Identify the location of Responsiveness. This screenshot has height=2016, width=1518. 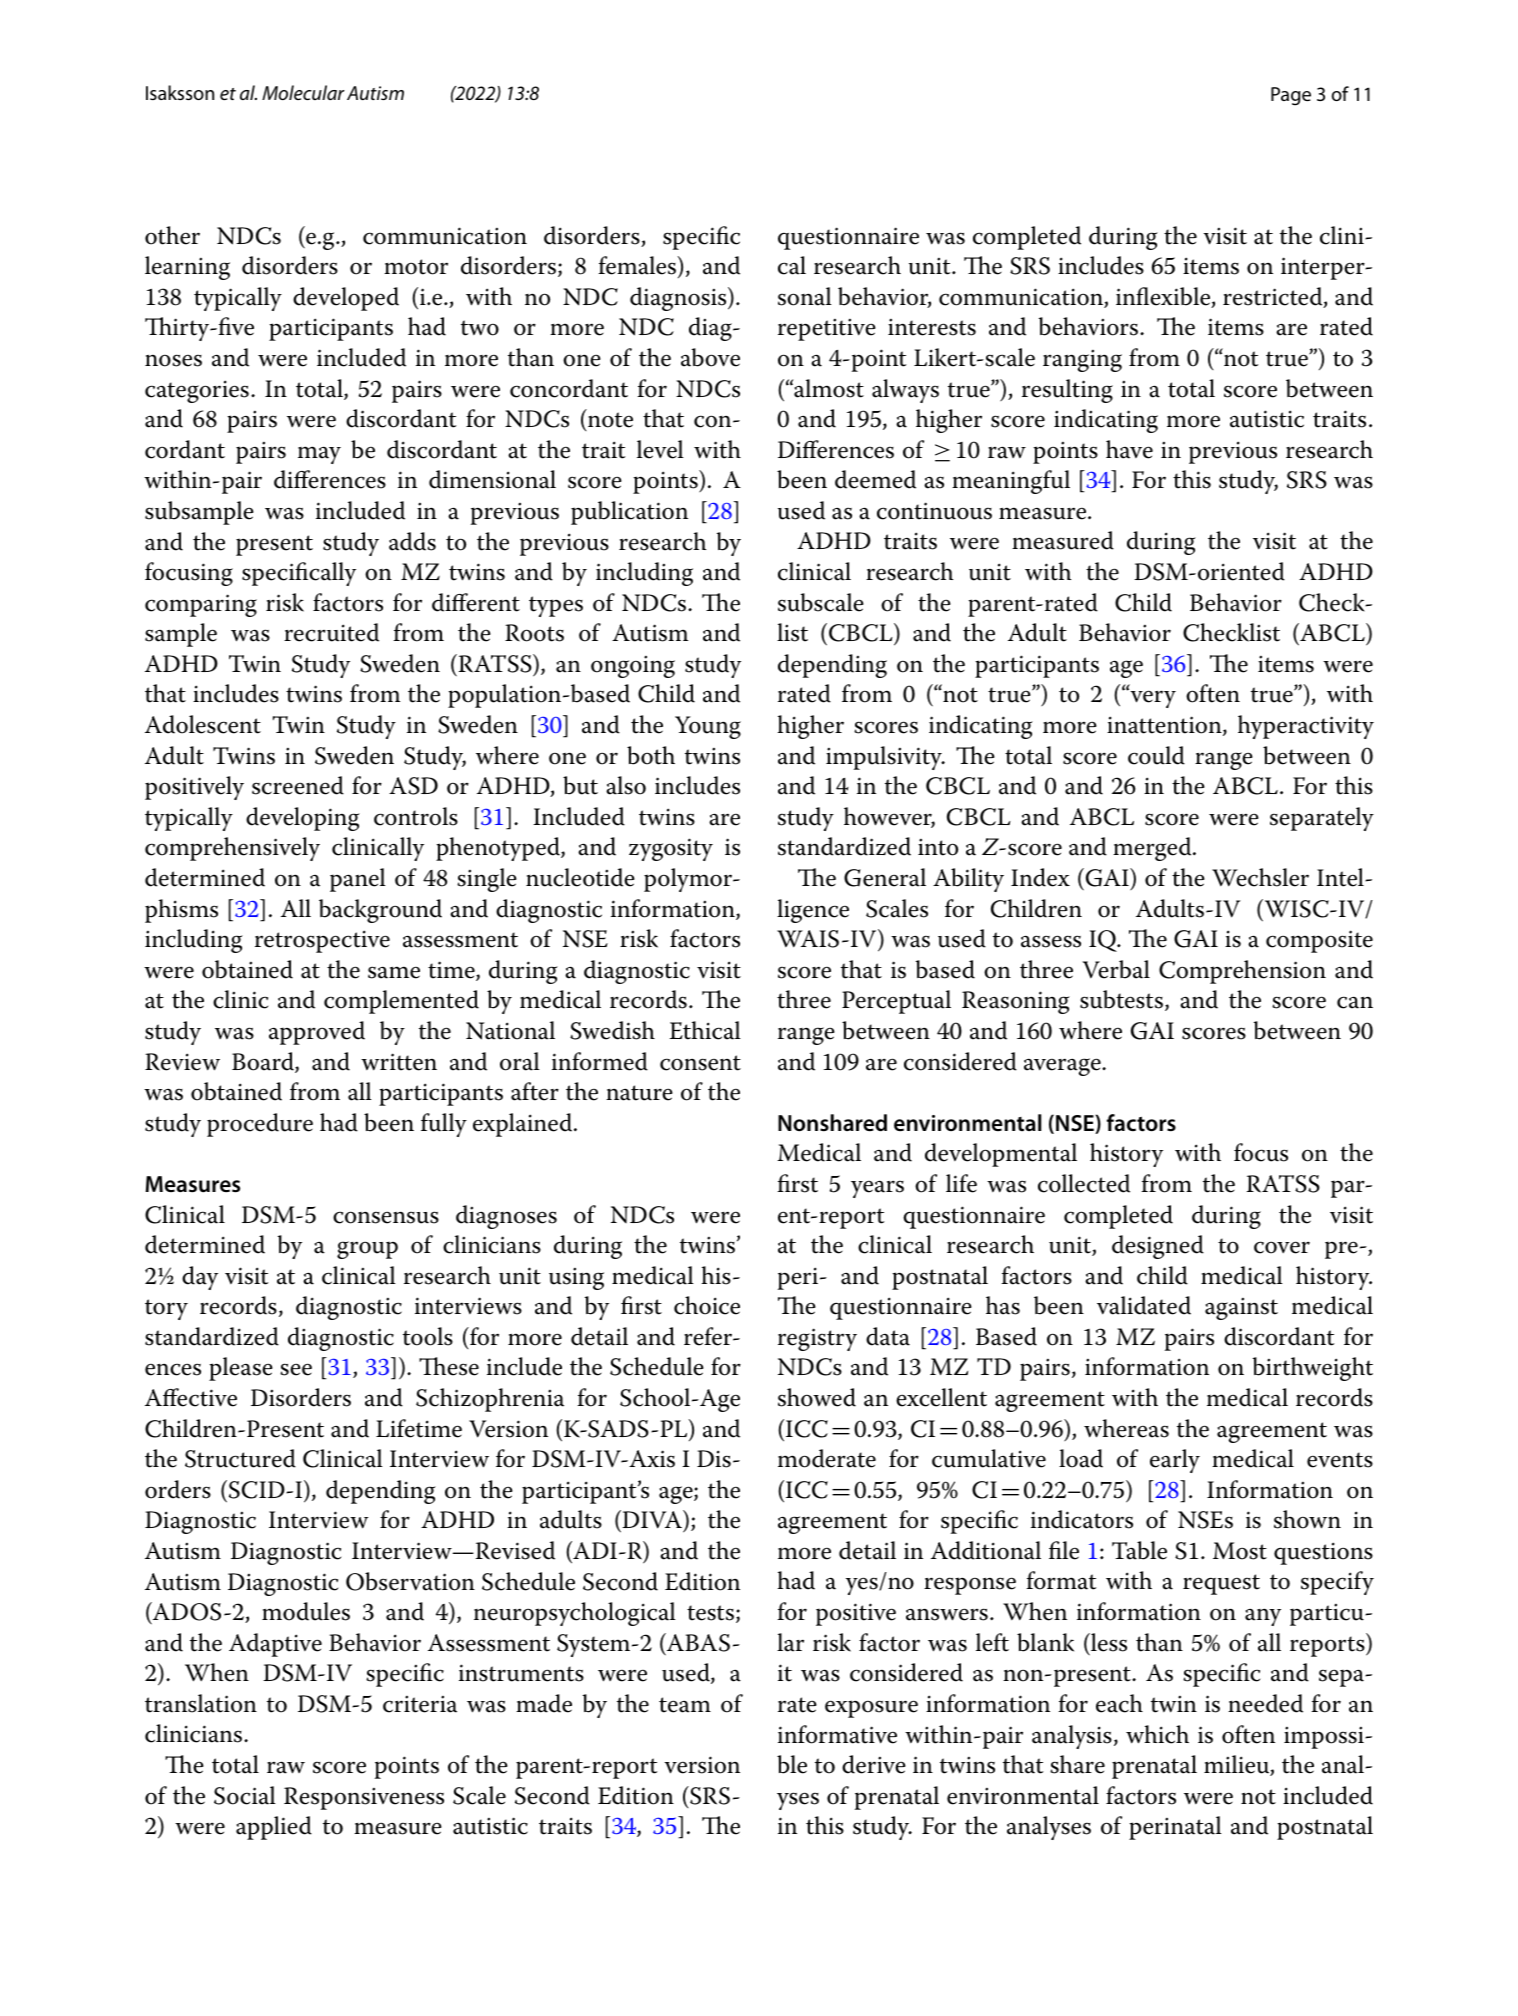
(364, 1798).
